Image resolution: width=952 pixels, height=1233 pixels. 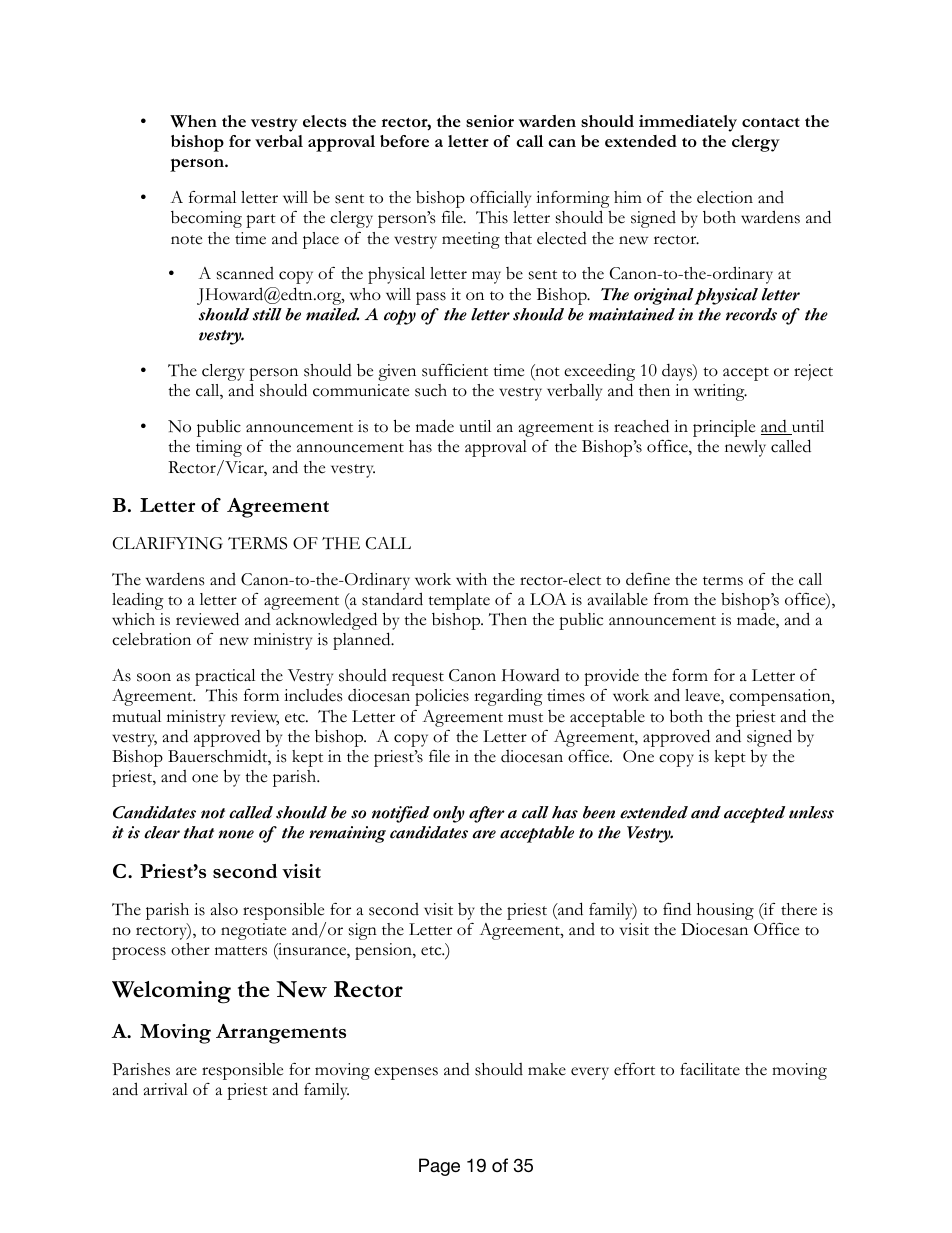 I want to click on contact, so click(x=771, y=122).
